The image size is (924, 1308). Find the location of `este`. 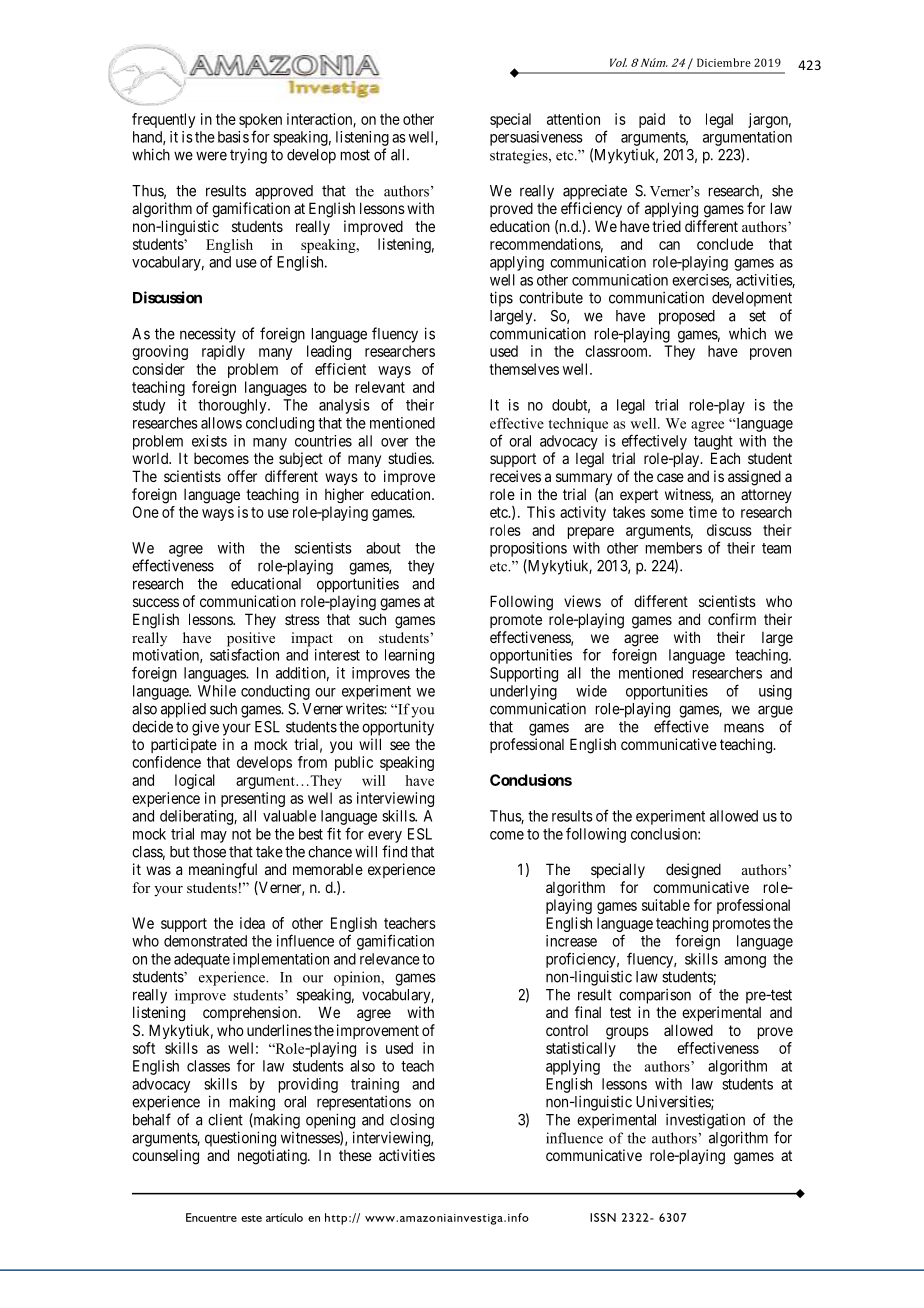

este is located at coordinates (251, 1218).
